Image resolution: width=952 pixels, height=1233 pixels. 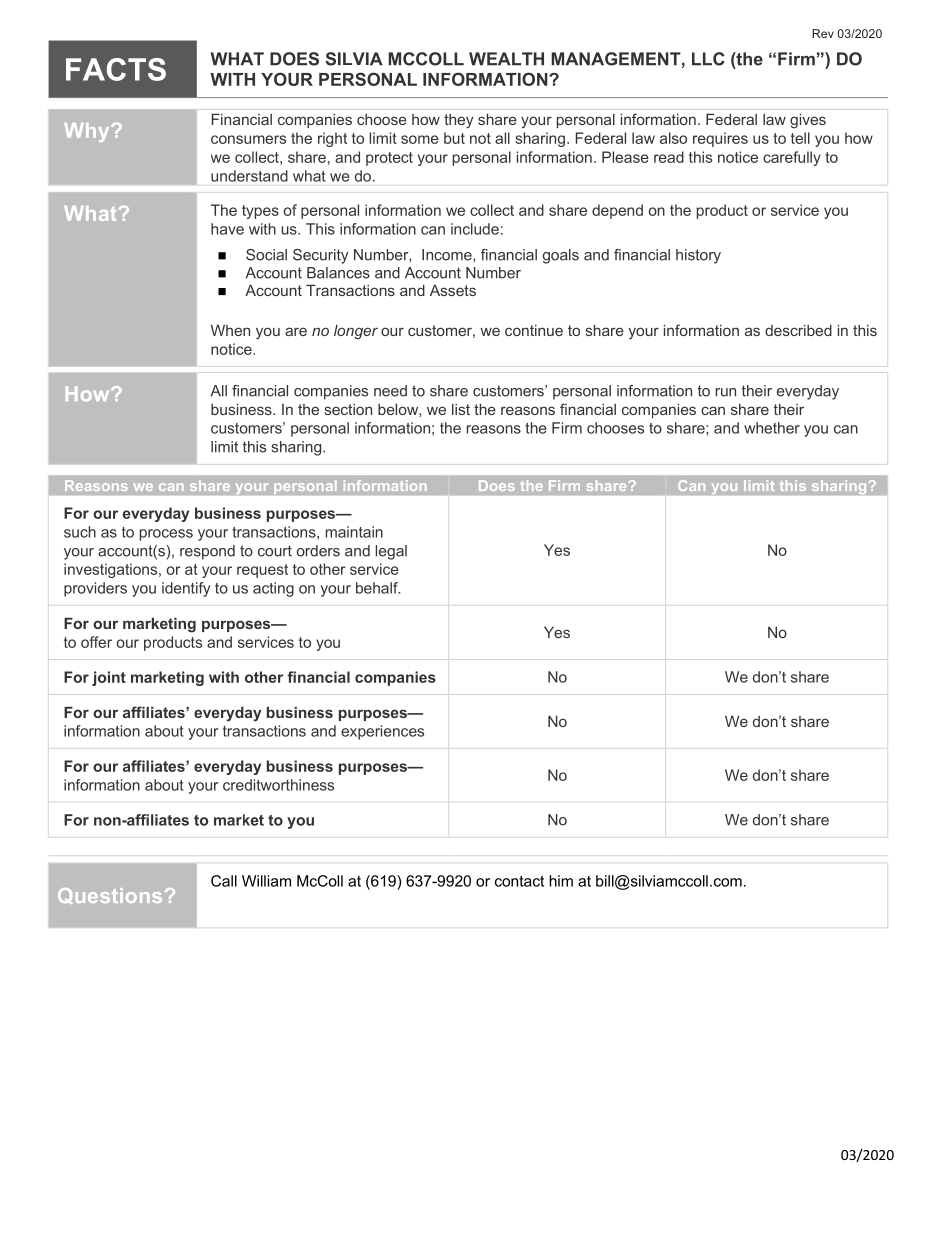 I want to click on WEALTH, so click(x=506, y=59).
